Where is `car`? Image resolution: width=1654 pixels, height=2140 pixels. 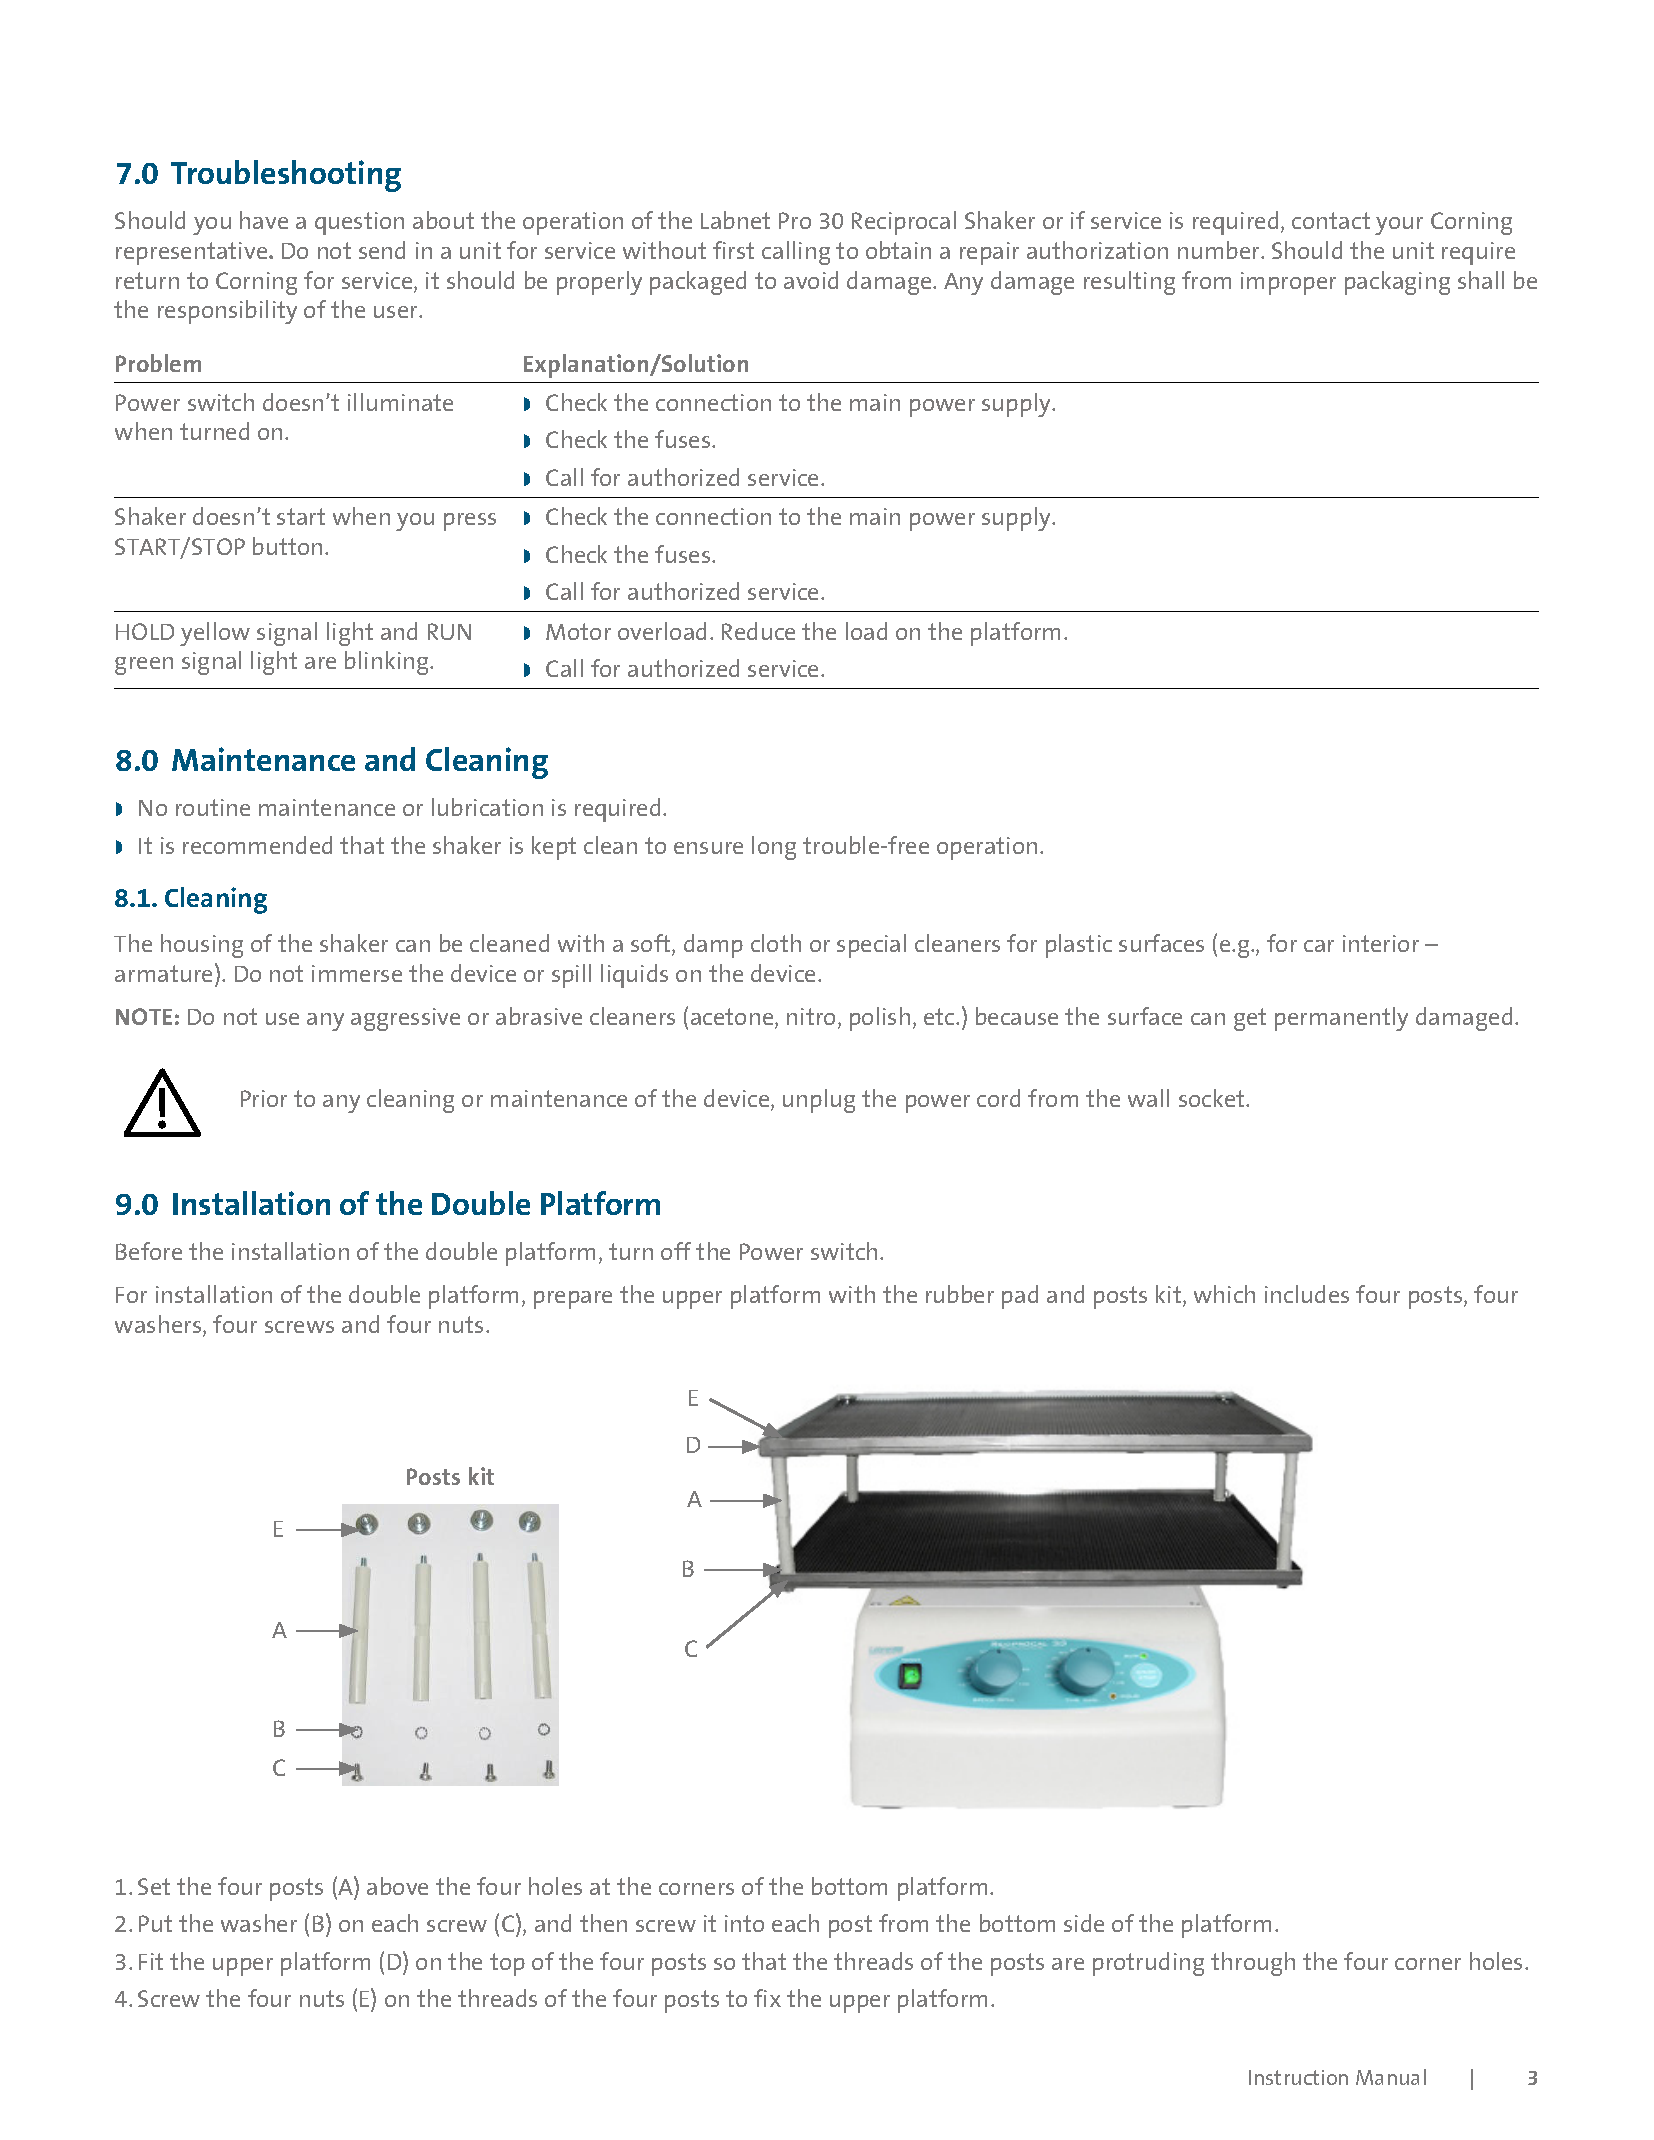
car is located at coordinates (1319, 946).
